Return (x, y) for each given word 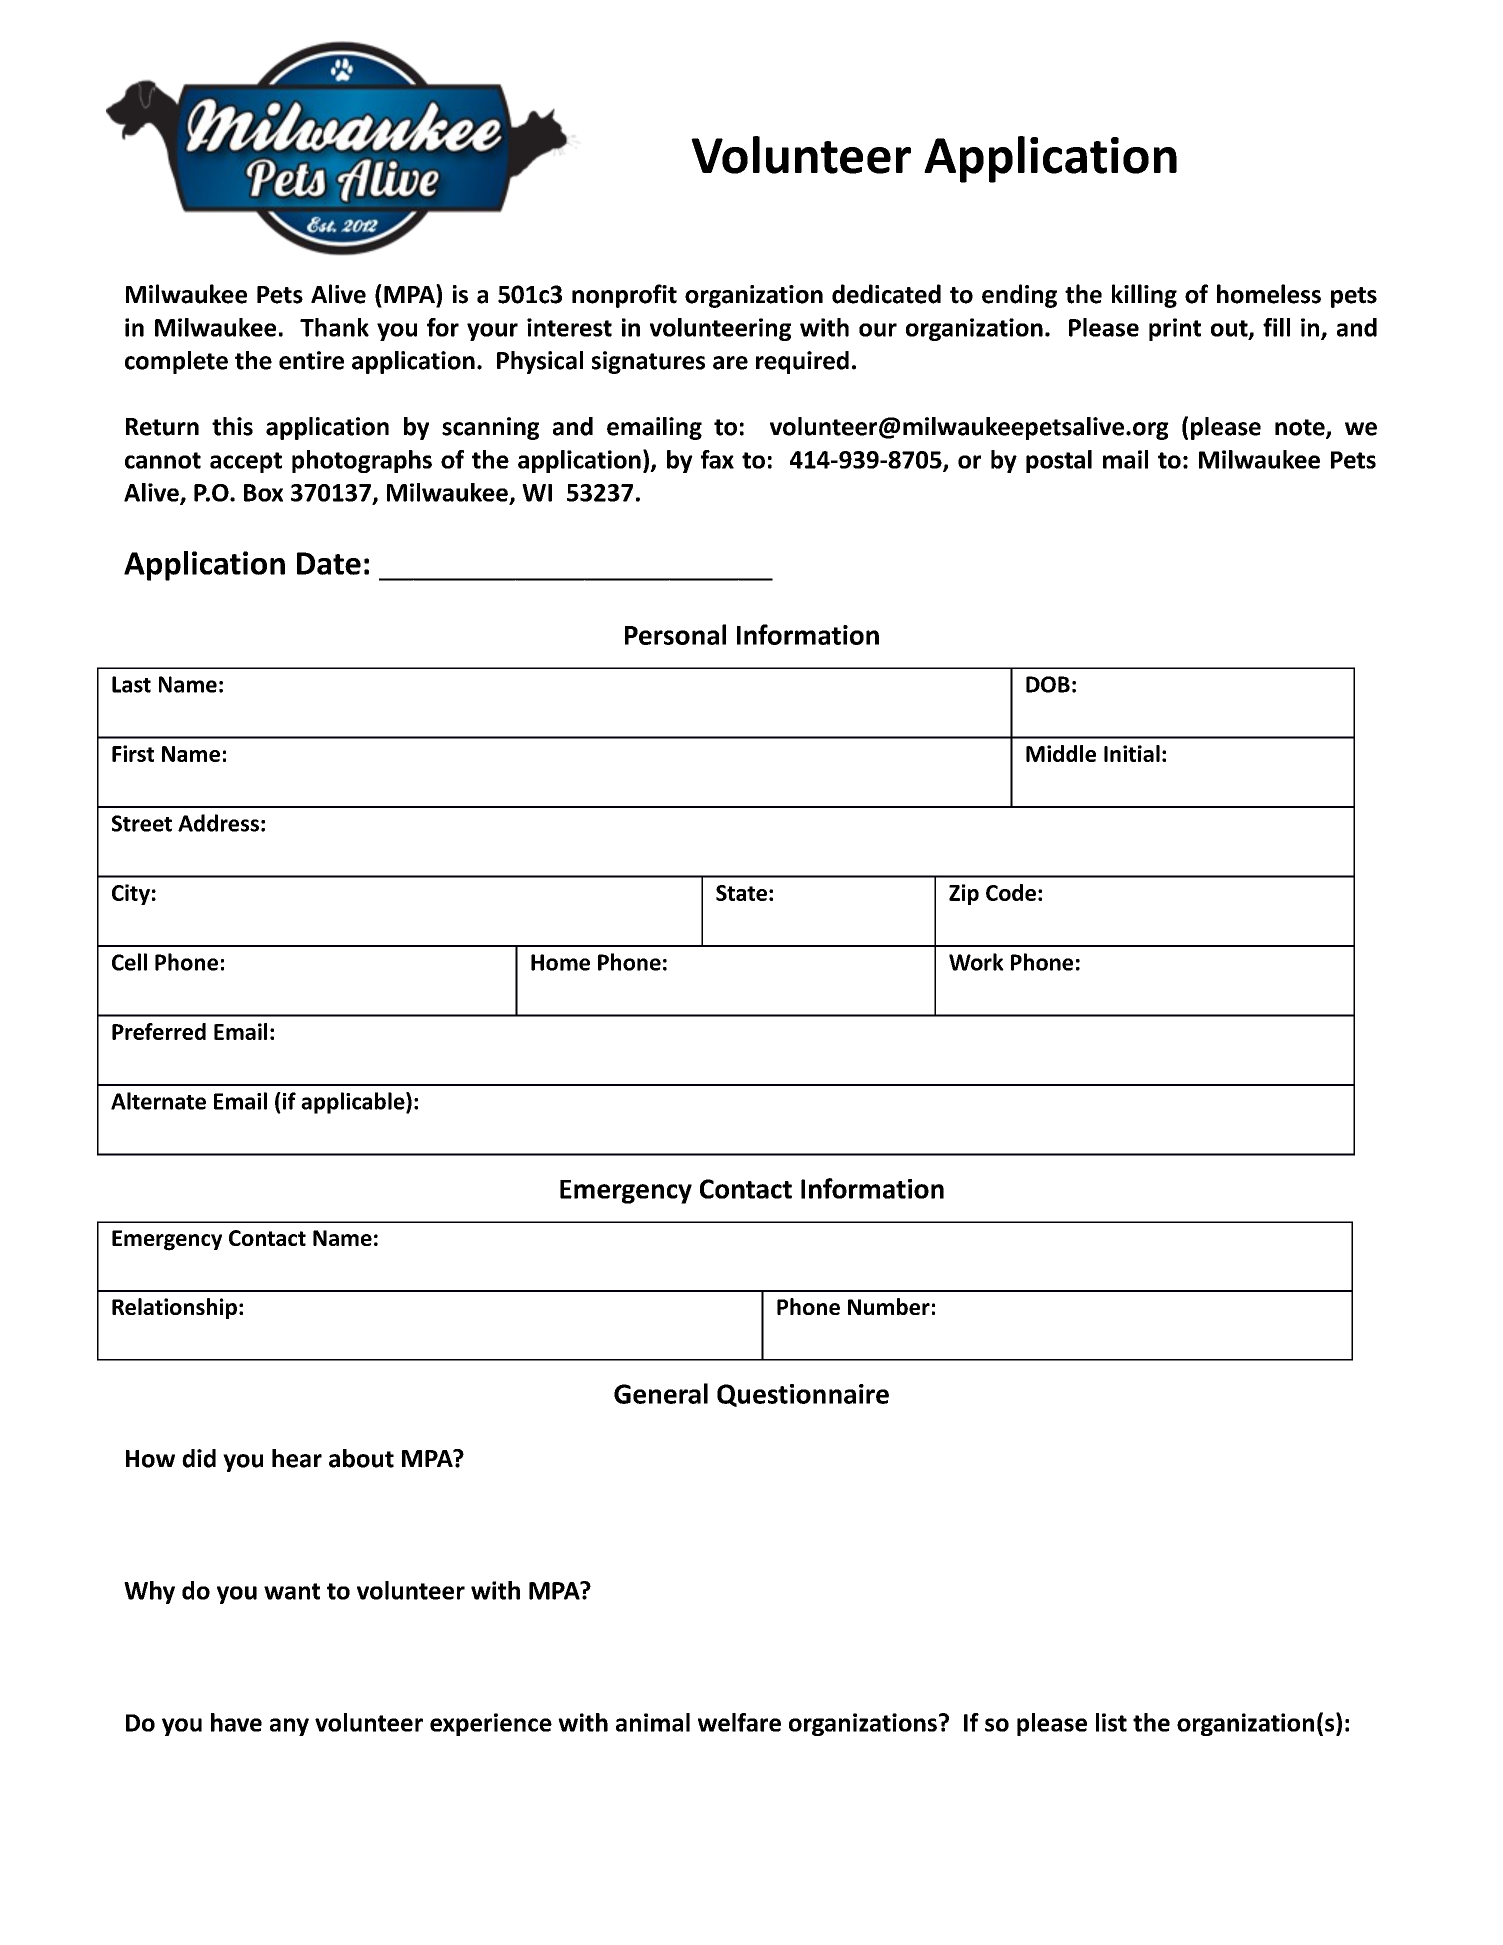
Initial (1132, 753)
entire (311, 360)
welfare (739, 1722)
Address (218, 823)
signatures (648, 362)
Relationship (174, 1308)
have (236, 1722)
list (1111, 1722)
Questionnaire (803, 1395)
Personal (675, 634)
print (1175, 329)
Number (889, 1306)
